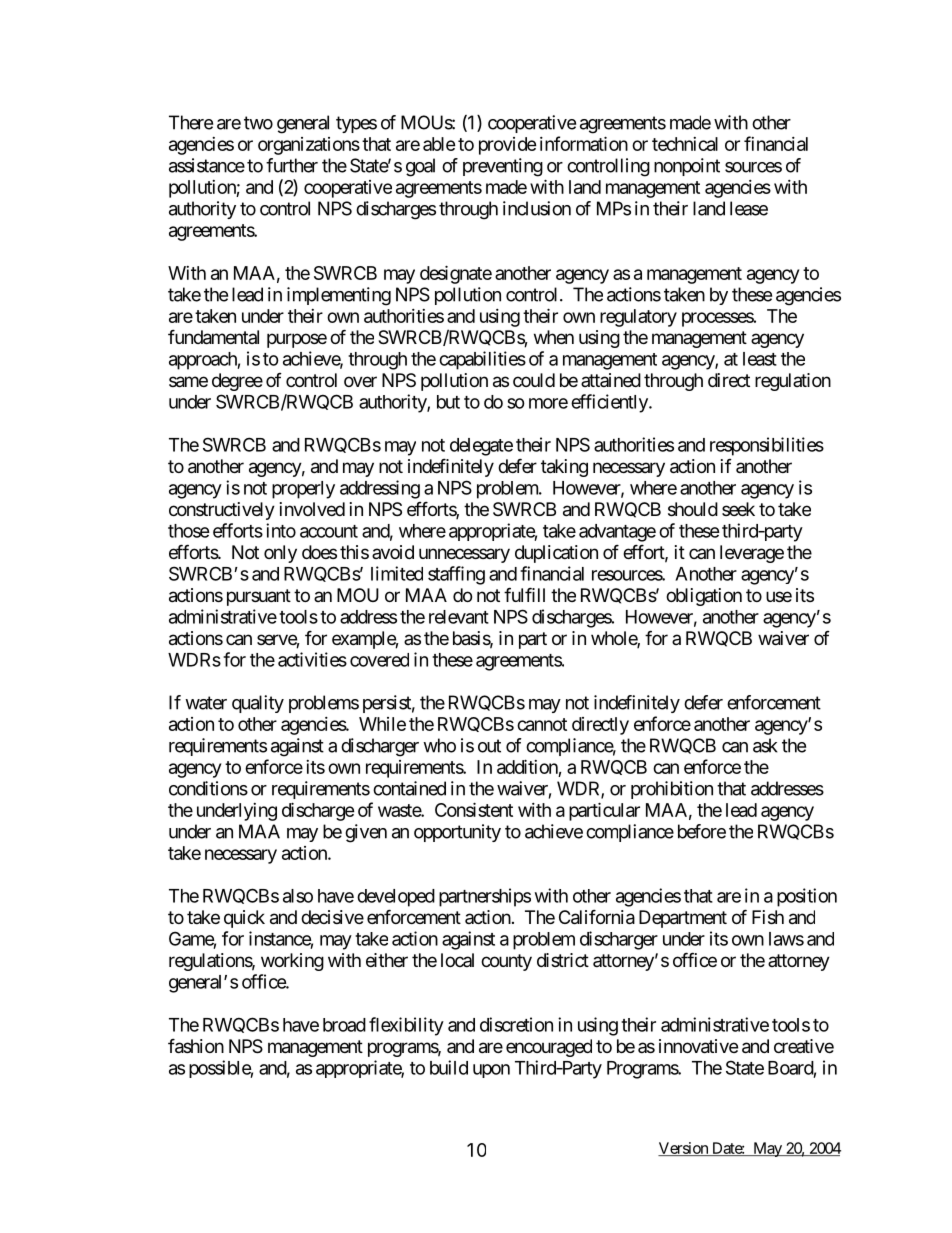 This document has height=1233, width=952. Describe the element at coordinates (704, 597) in the document. I see `obligation` at that location.
